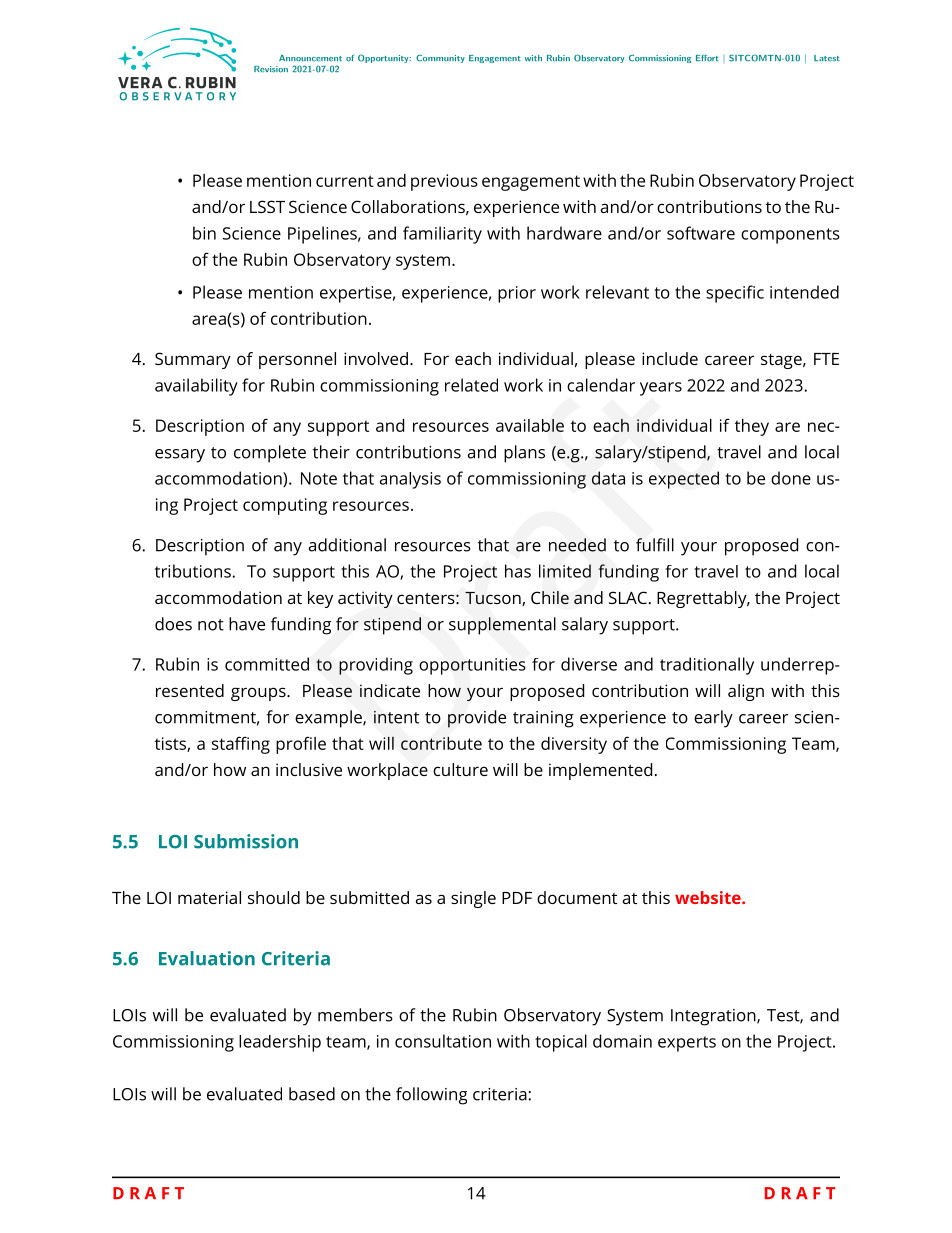 The width and height of the image is (952, 1233). I want to click on Effort, so click(707, 58).
